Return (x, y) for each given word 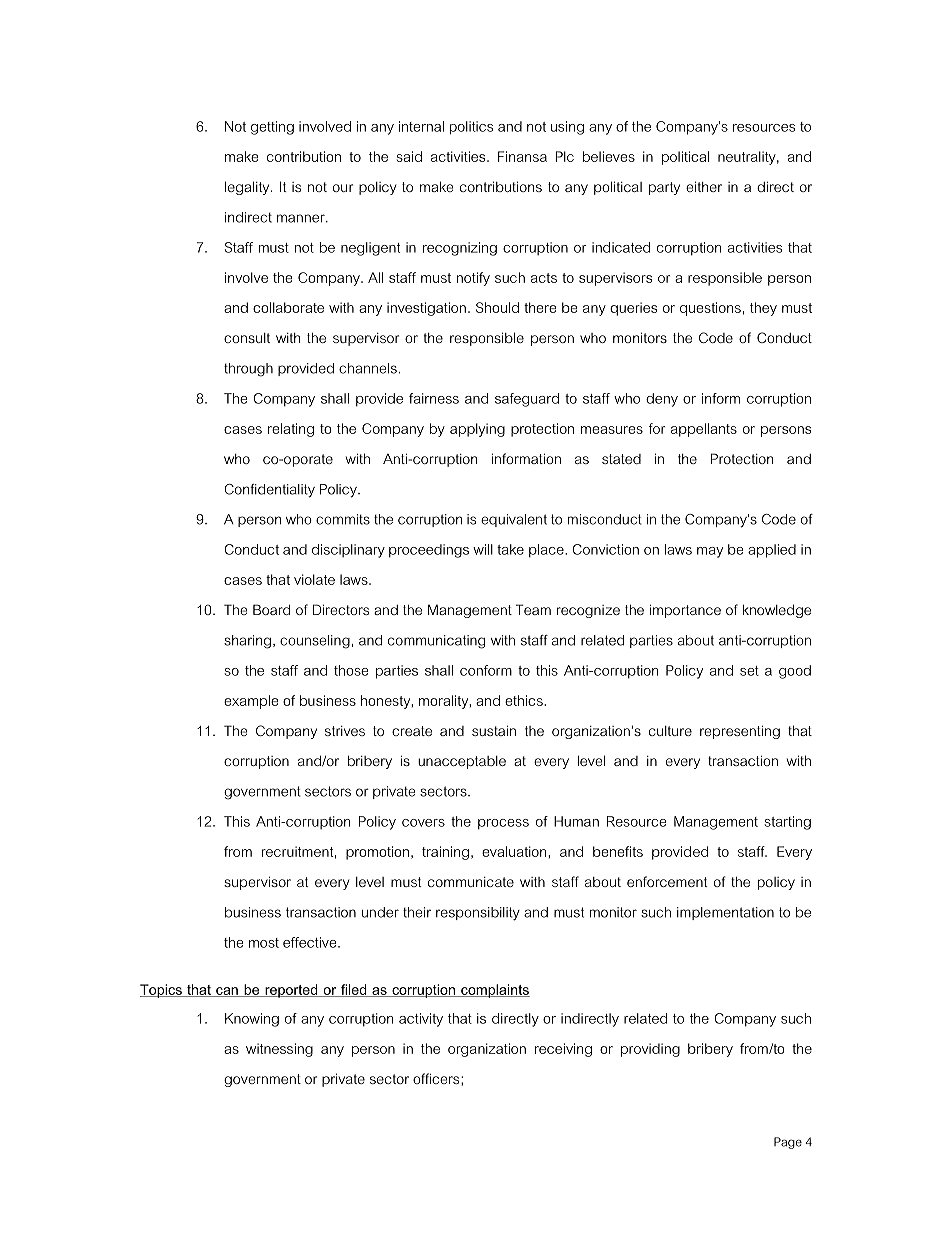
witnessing (279, 1050)
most (264, 943)
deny (662, 400)
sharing (247, 642)
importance (685, 611)
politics (471, 127)
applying (477, 430)
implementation (725, 913)
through (248, 370)
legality (248, 188)
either (704, 186)
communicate (471, 882)
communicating (436, 642)
